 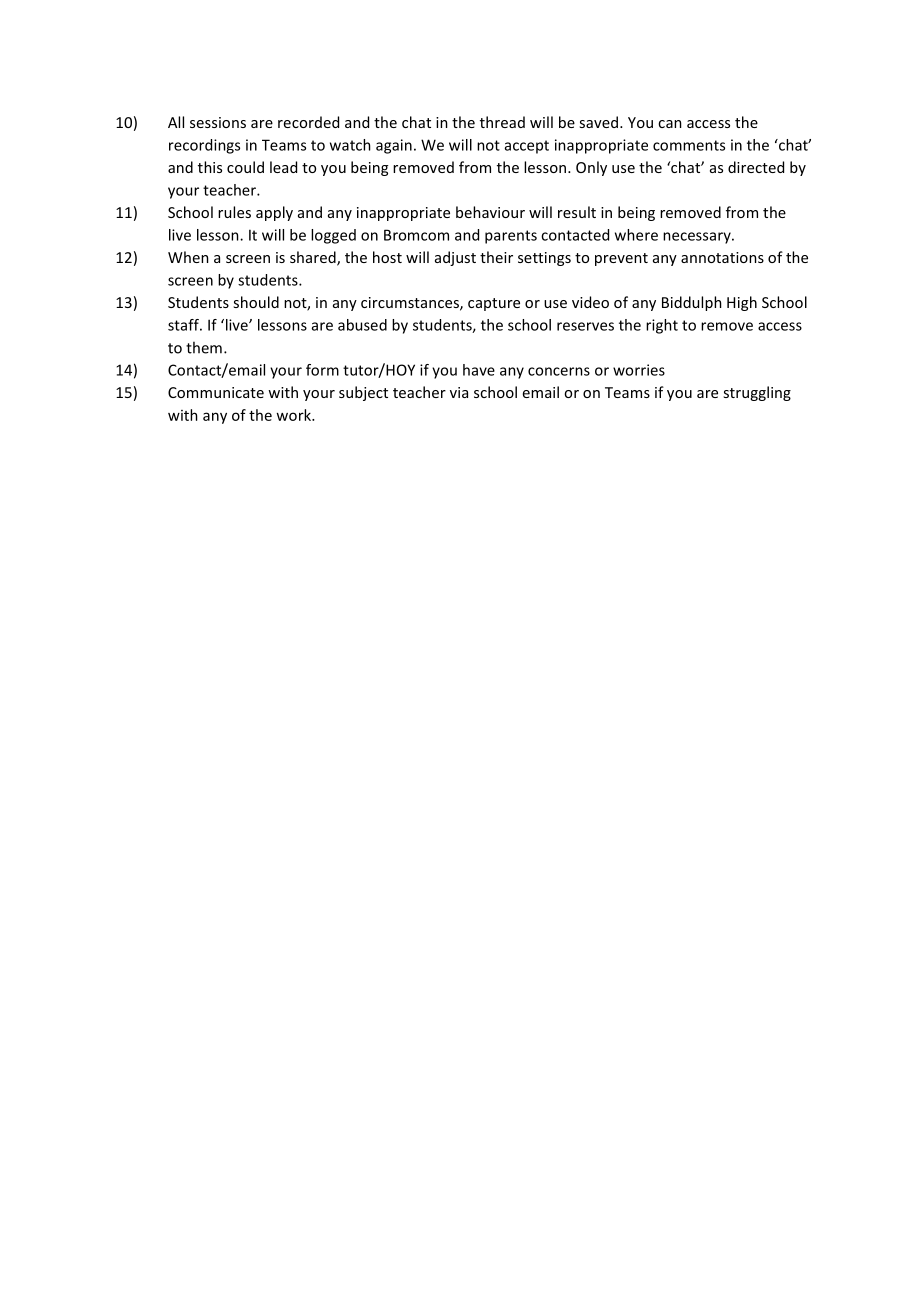 I want to click on can, so click(x=670, y=124).
